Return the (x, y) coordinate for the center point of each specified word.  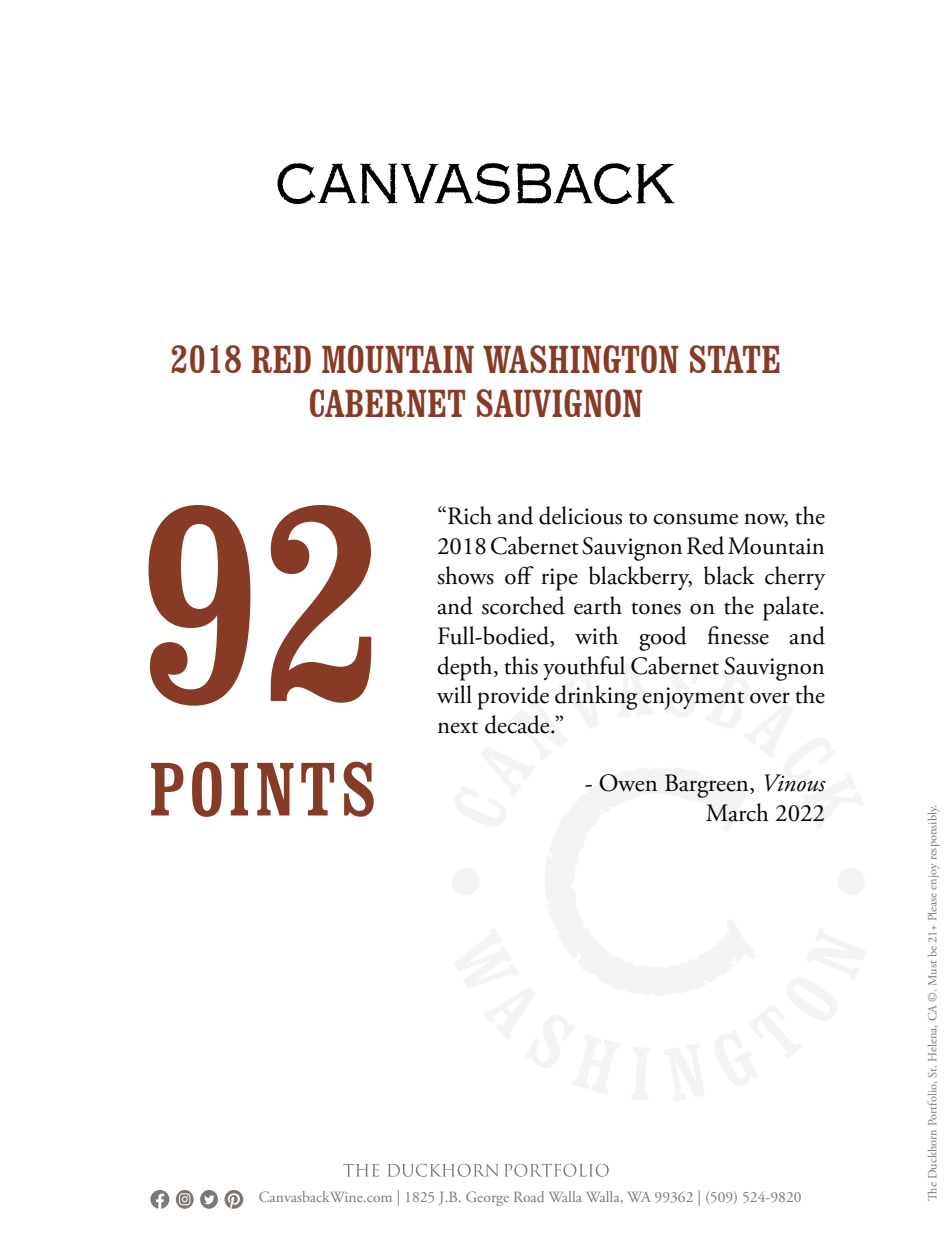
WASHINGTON (580, 359)
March (737, 812)
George (487, 1198)
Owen (628, 783)
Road (529, 1196)
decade (518, 724)
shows (465, 575)
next (458, 727)
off (519, 575)
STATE (735, 359)
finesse (738, 635)
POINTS (262, 789)
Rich (470, 515)
